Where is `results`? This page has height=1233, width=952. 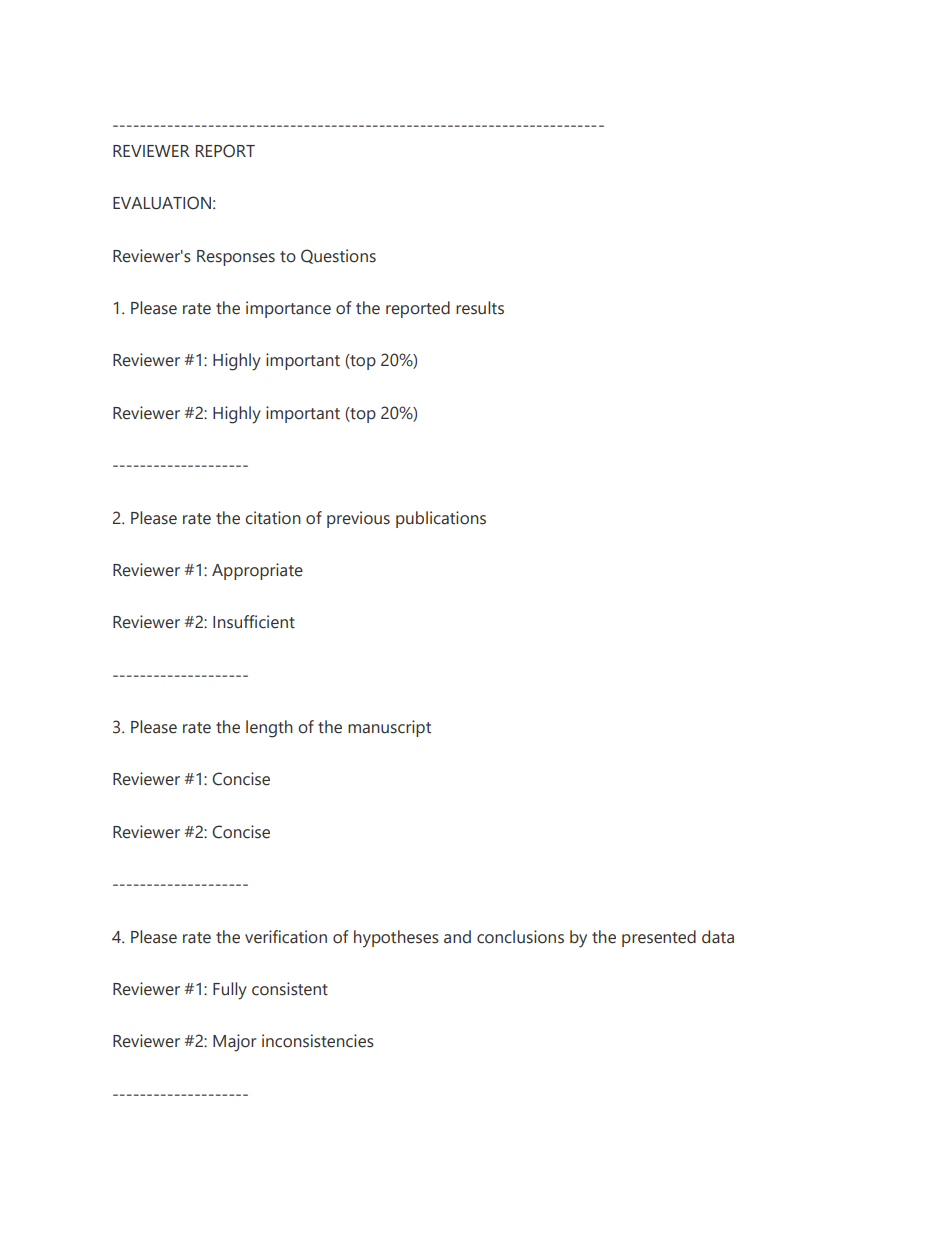
results is located at coordinates (480, 308).
